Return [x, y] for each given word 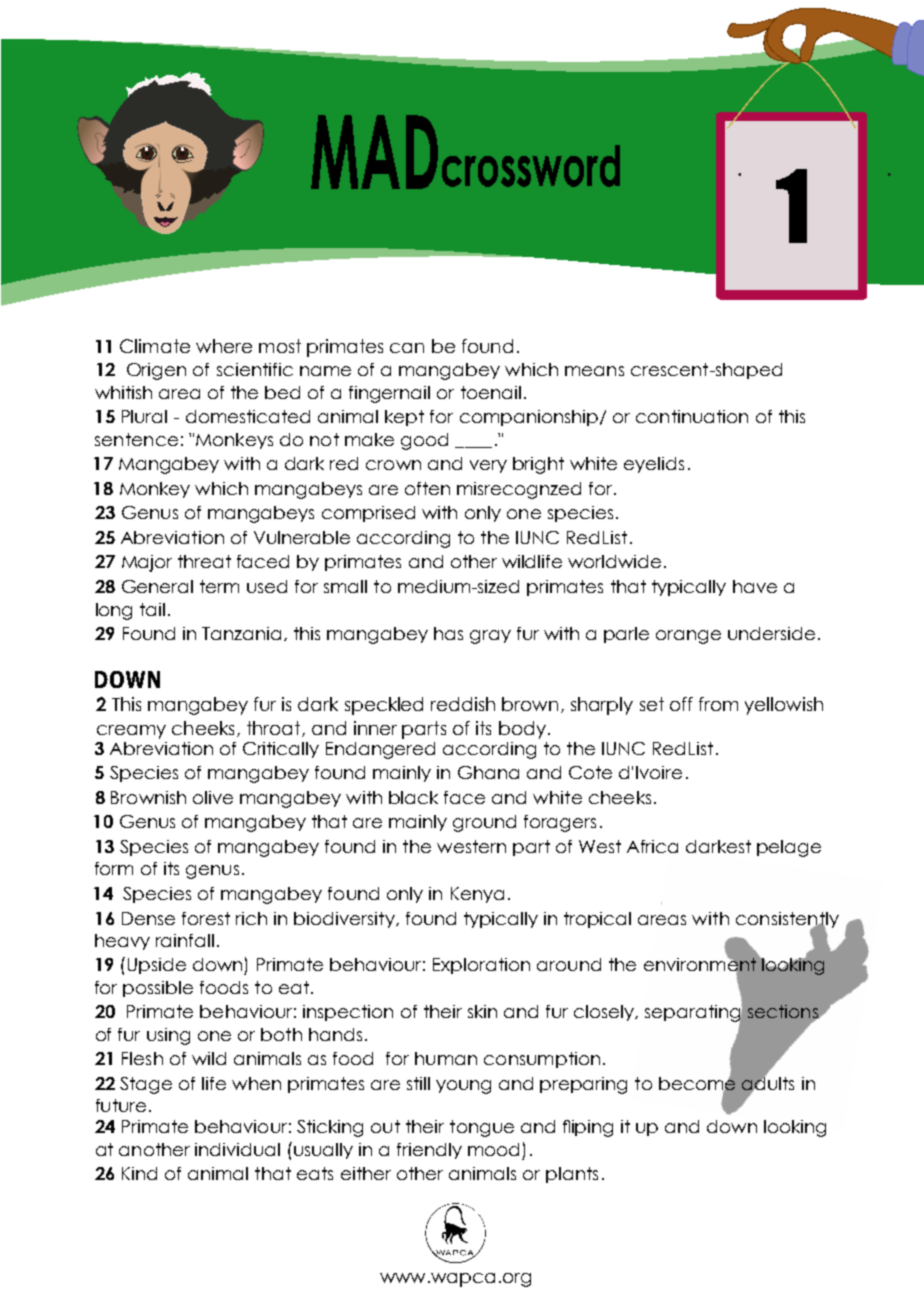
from [718, 704]
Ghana [488, 772]
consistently [787, 921]
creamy [131, 732]
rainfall [185, 940]
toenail [491, 392]
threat [204, 561]
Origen [156, 371]
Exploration [481, 966]
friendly [429, 1151]
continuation [692, 416]
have [755, 586]
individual [237, 1149]
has [448, 633]
